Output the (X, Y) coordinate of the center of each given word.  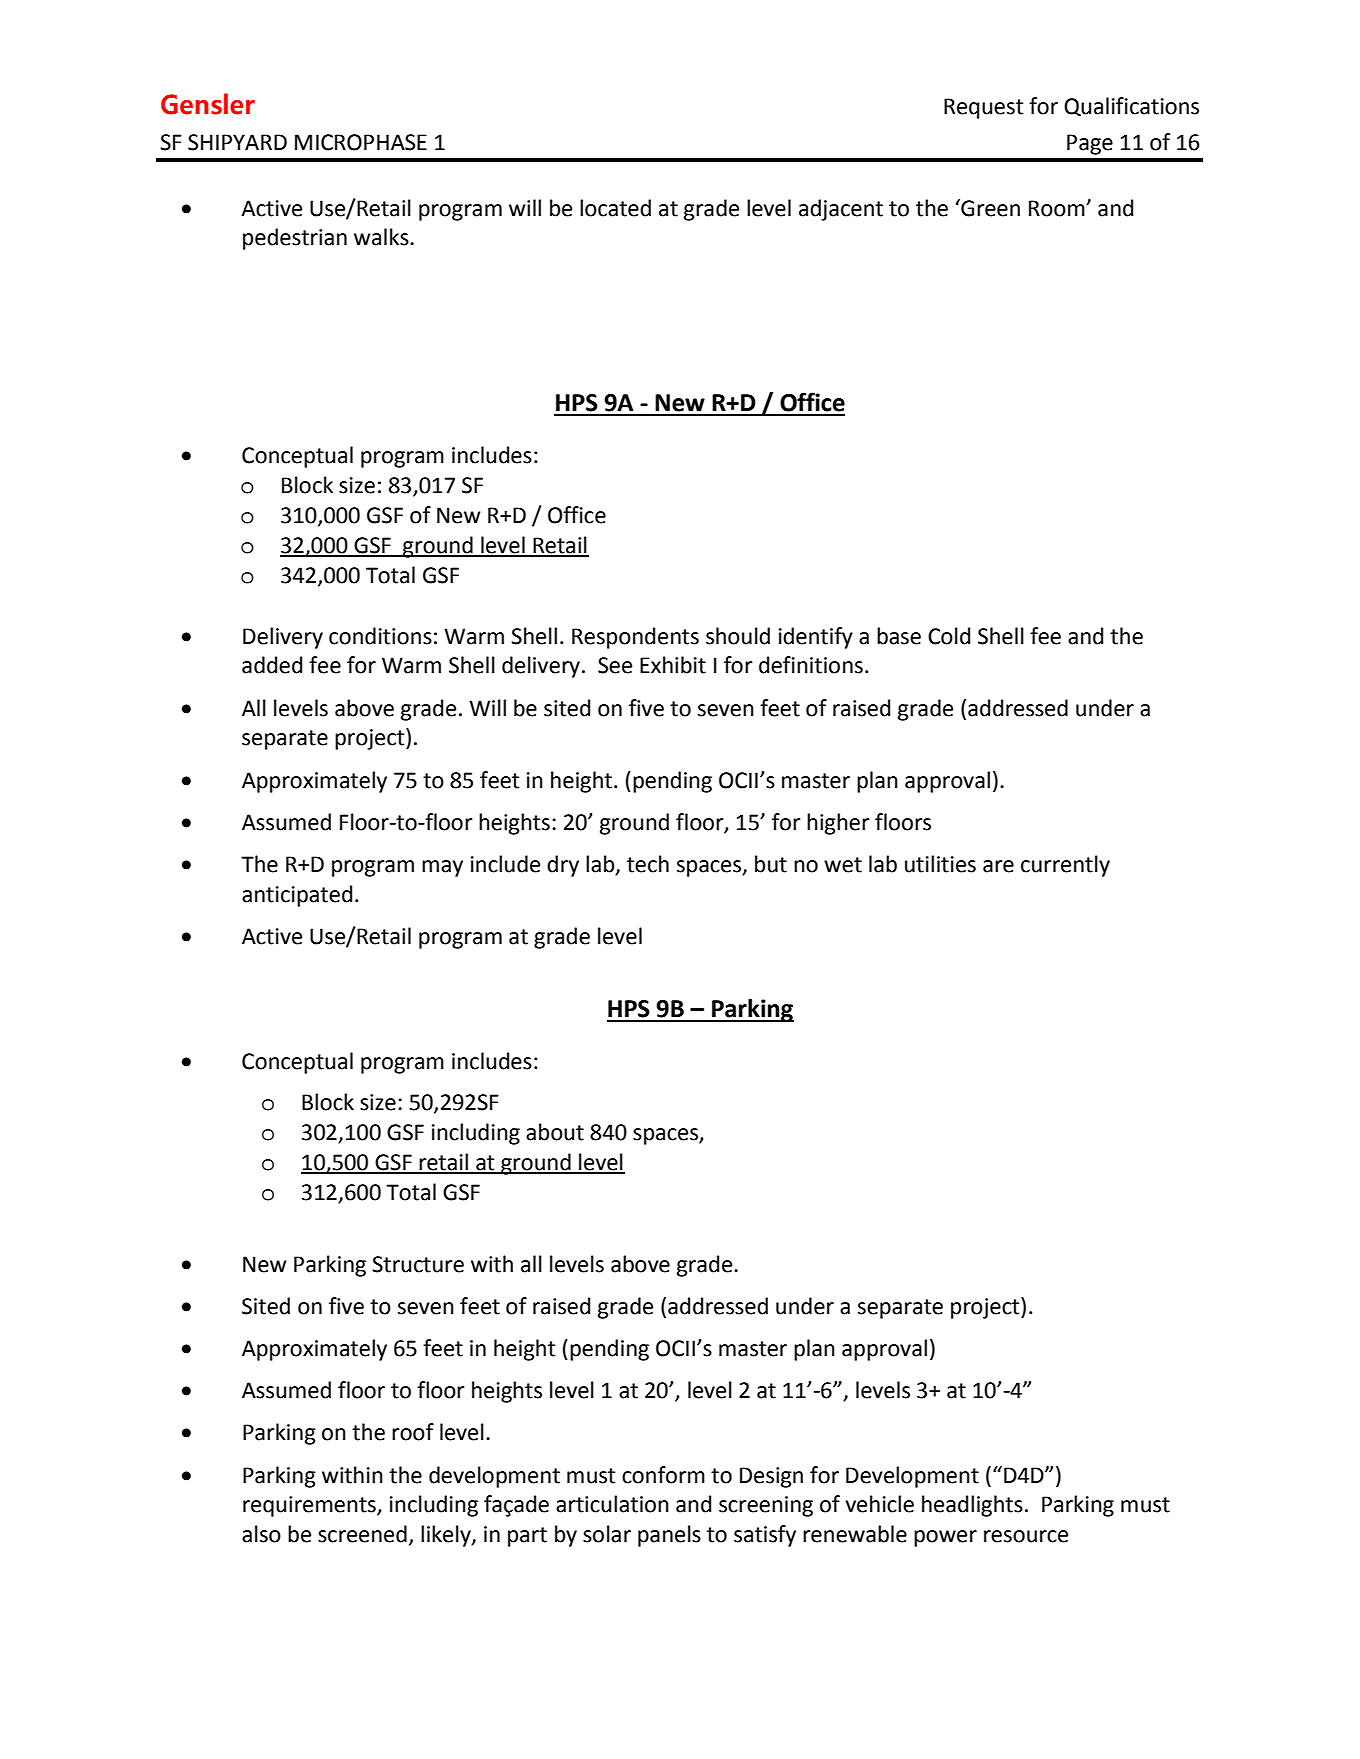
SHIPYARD (237, 142)
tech (648, 864)
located (615, 208)
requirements (310, 1506)
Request (983, 108)
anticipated (297, 896)
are (998, 866)
